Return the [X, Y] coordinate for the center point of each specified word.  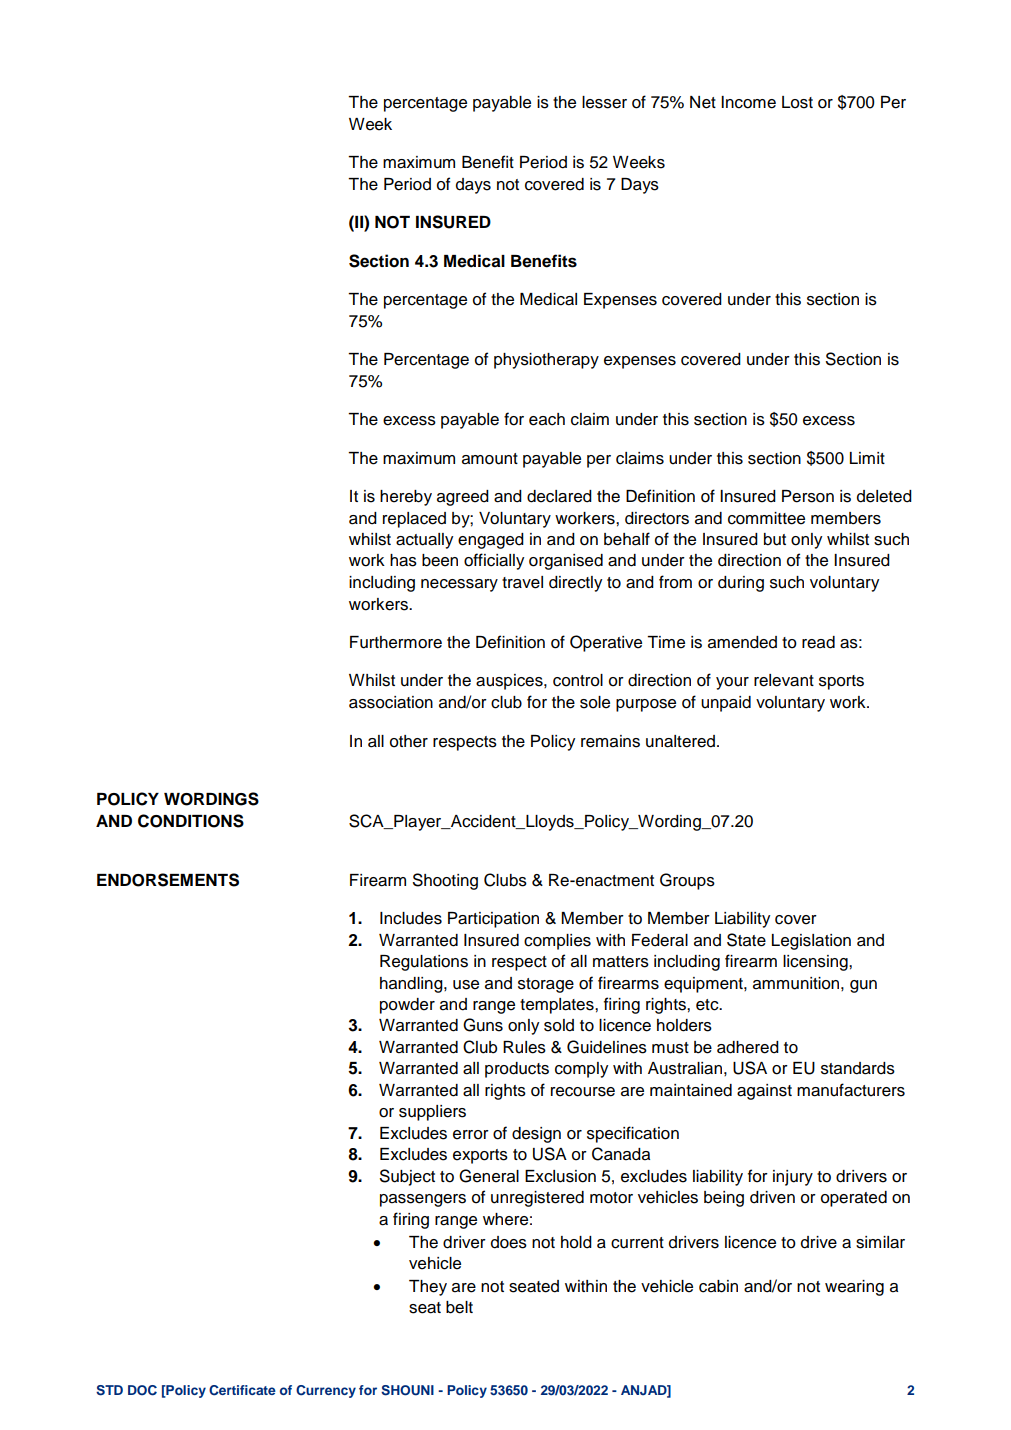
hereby [406, 498]
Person [808, 496]
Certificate [242, 1390]
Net [703, 102]
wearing [854, 1288]
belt [459, 1307]
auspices [510, 682]
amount [490, 459]
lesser [604, 102]
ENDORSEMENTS [168, 880]
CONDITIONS [191, 821]
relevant [784, 680]
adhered [748, 1047]
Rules [524, 1047]
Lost [797, 102]
